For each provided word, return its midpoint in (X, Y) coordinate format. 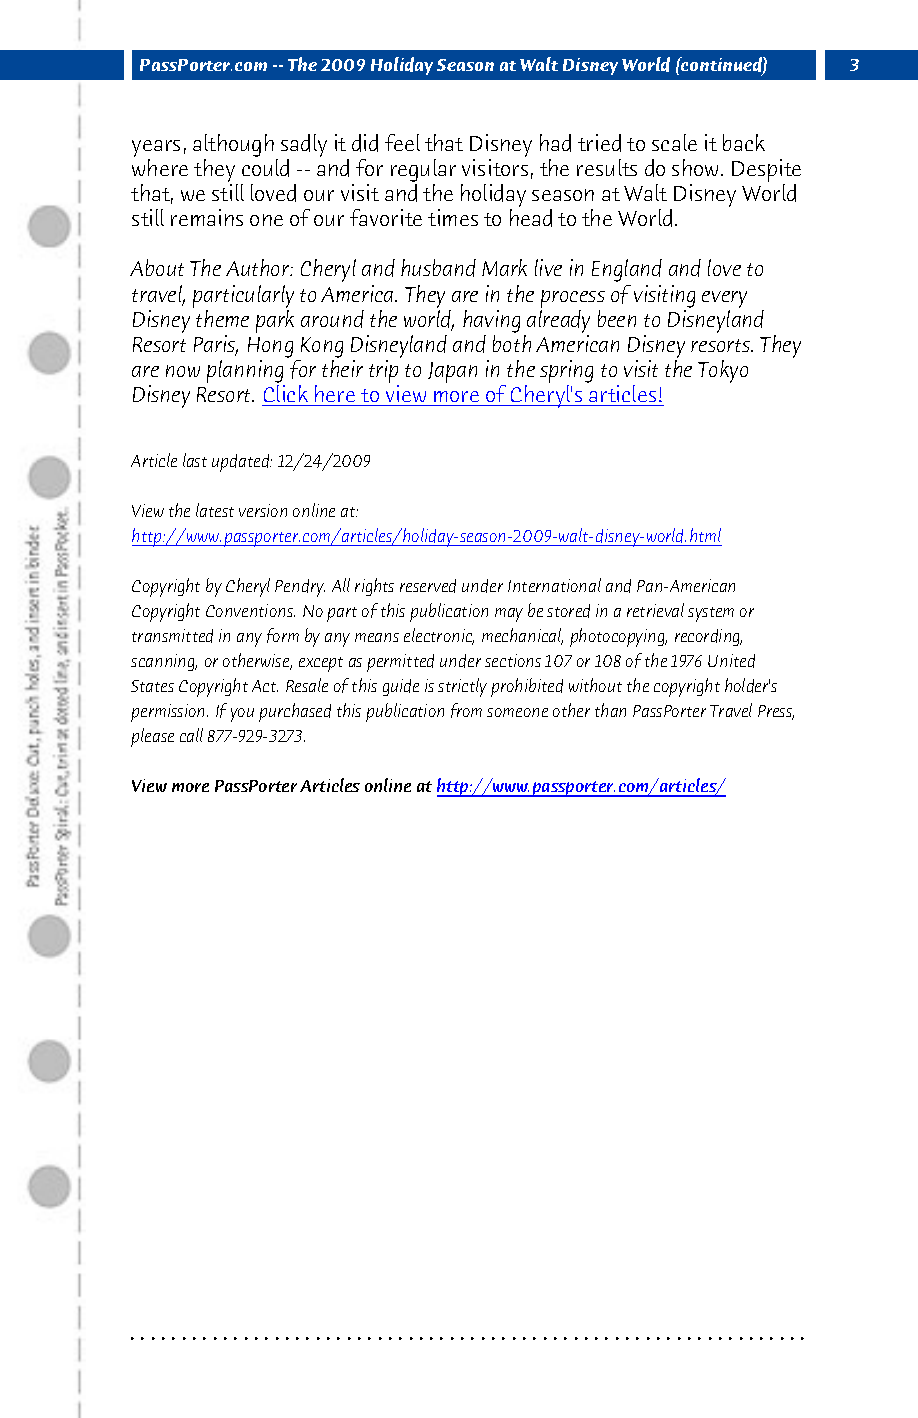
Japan (452, 372)
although (233, 147)
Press (776, 712)
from (466, 710)
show (695, 167)
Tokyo (723, 371)
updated (242, 463)
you (242, 715)
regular (423, 172)
